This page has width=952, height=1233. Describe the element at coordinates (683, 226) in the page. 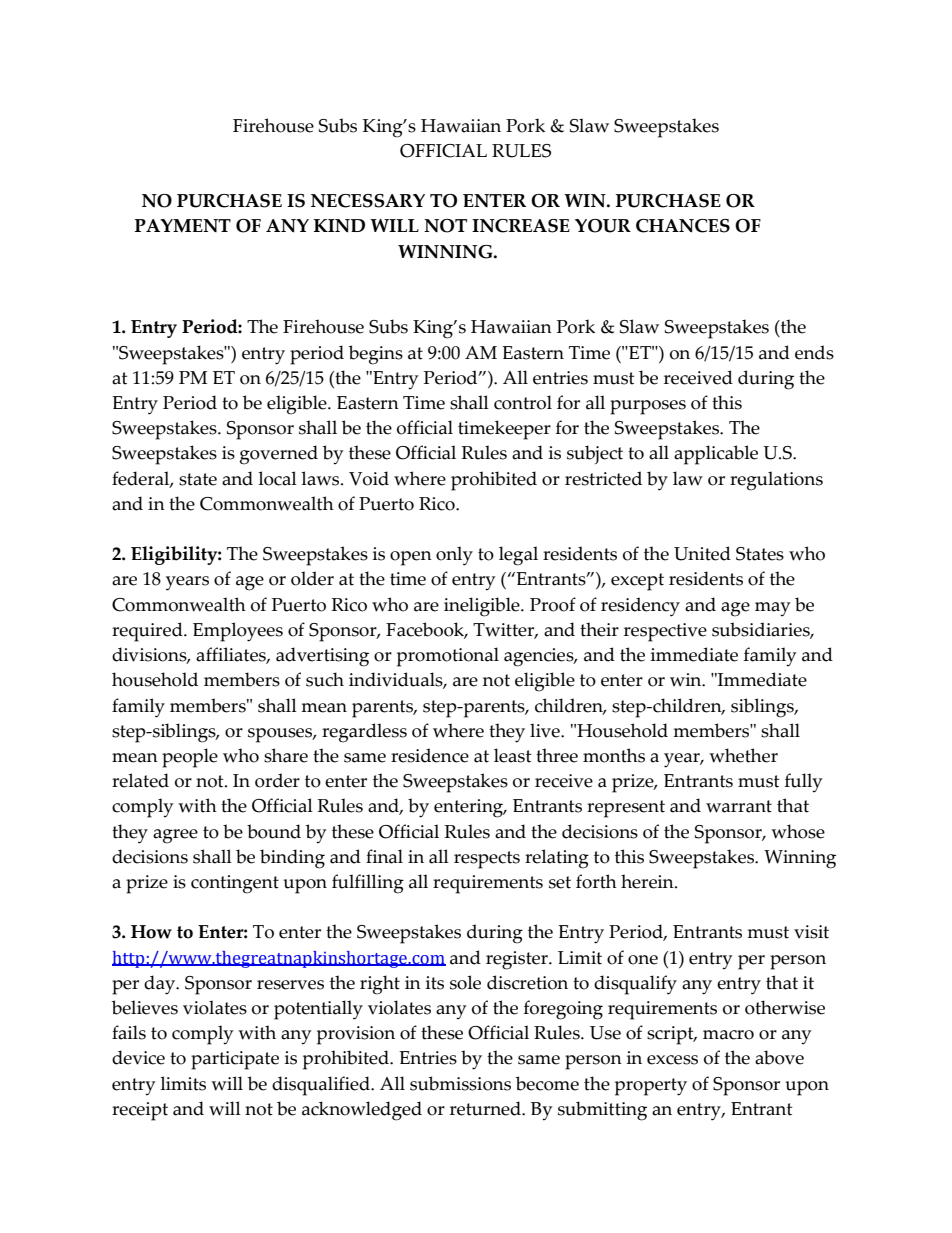

I see `CHANCES` at that location.
